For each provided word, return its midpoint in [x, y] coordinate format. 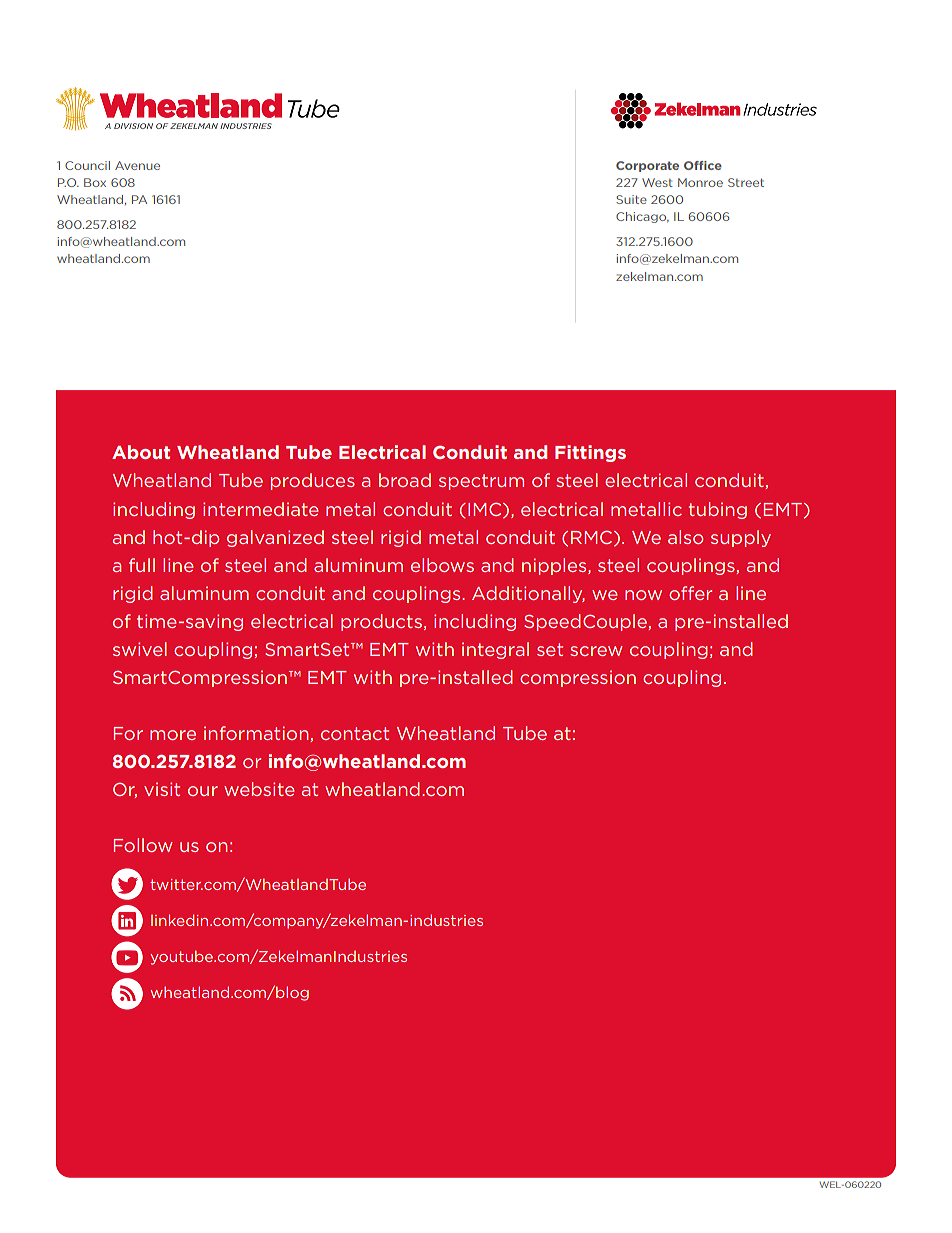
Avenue [137, 165]
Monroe [700, 182]
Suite [631, 199]
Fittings [590, 453]
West [657, 182]
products [381, 622]
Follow [142, 845]
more [173, 735]
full [142, 565]
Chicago [642, 217]
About [141, 452]
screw [596, 651]
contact [355, 733]
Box [95, 182]
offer [690, 593]
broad [405, 480]
